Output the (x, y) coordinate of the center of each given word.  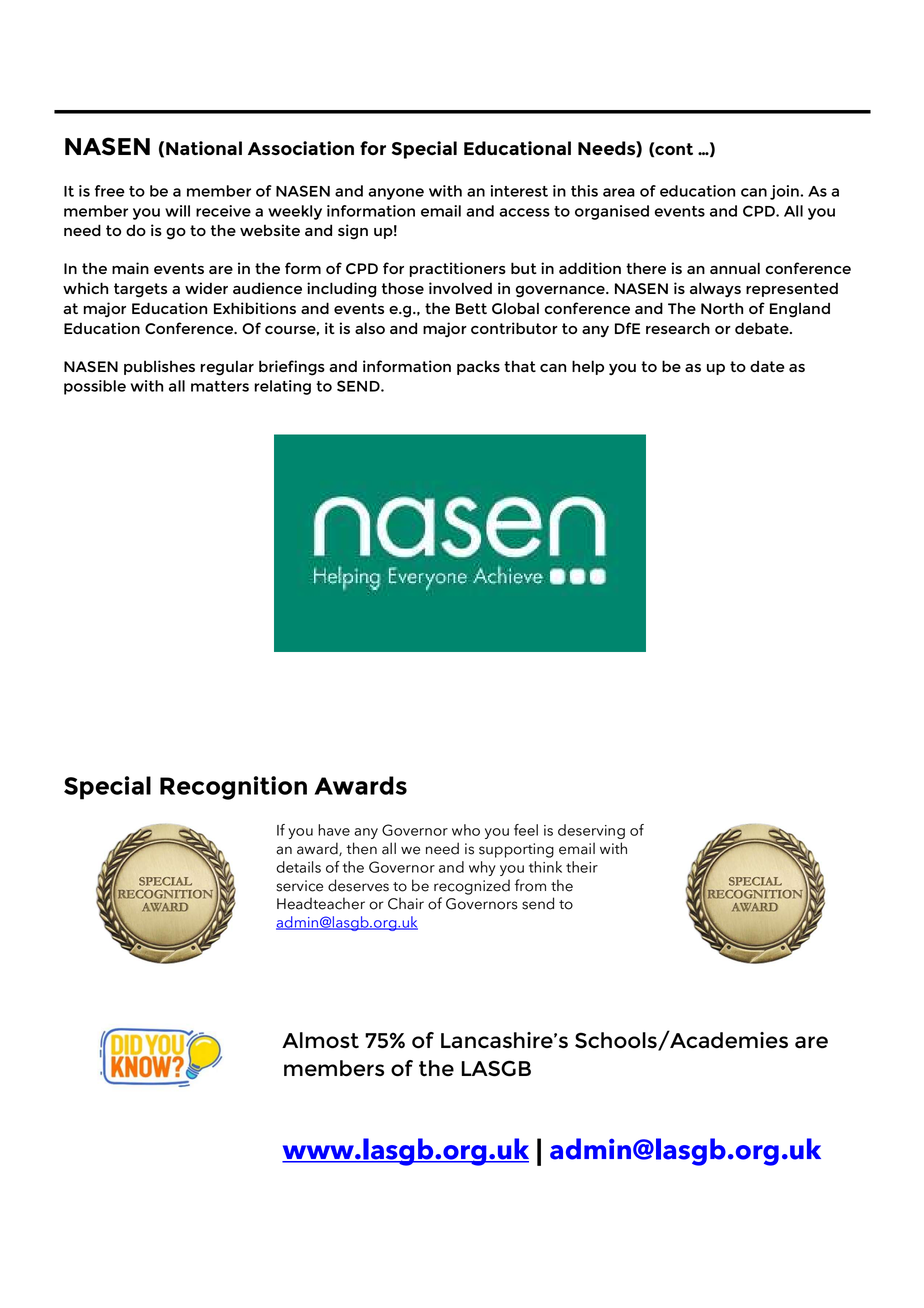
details (298, 867)
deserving (591, 831)
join (785, 192)
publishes (159, 367)
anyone (396, 194)
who (466, 830)
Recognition (233, 788)
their (582, 867)
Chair (406, 903)
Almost (320, 1040)
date (767, 366)
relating (282, 387)
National (204, 148)
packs (478, 367)
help (588, 367)
